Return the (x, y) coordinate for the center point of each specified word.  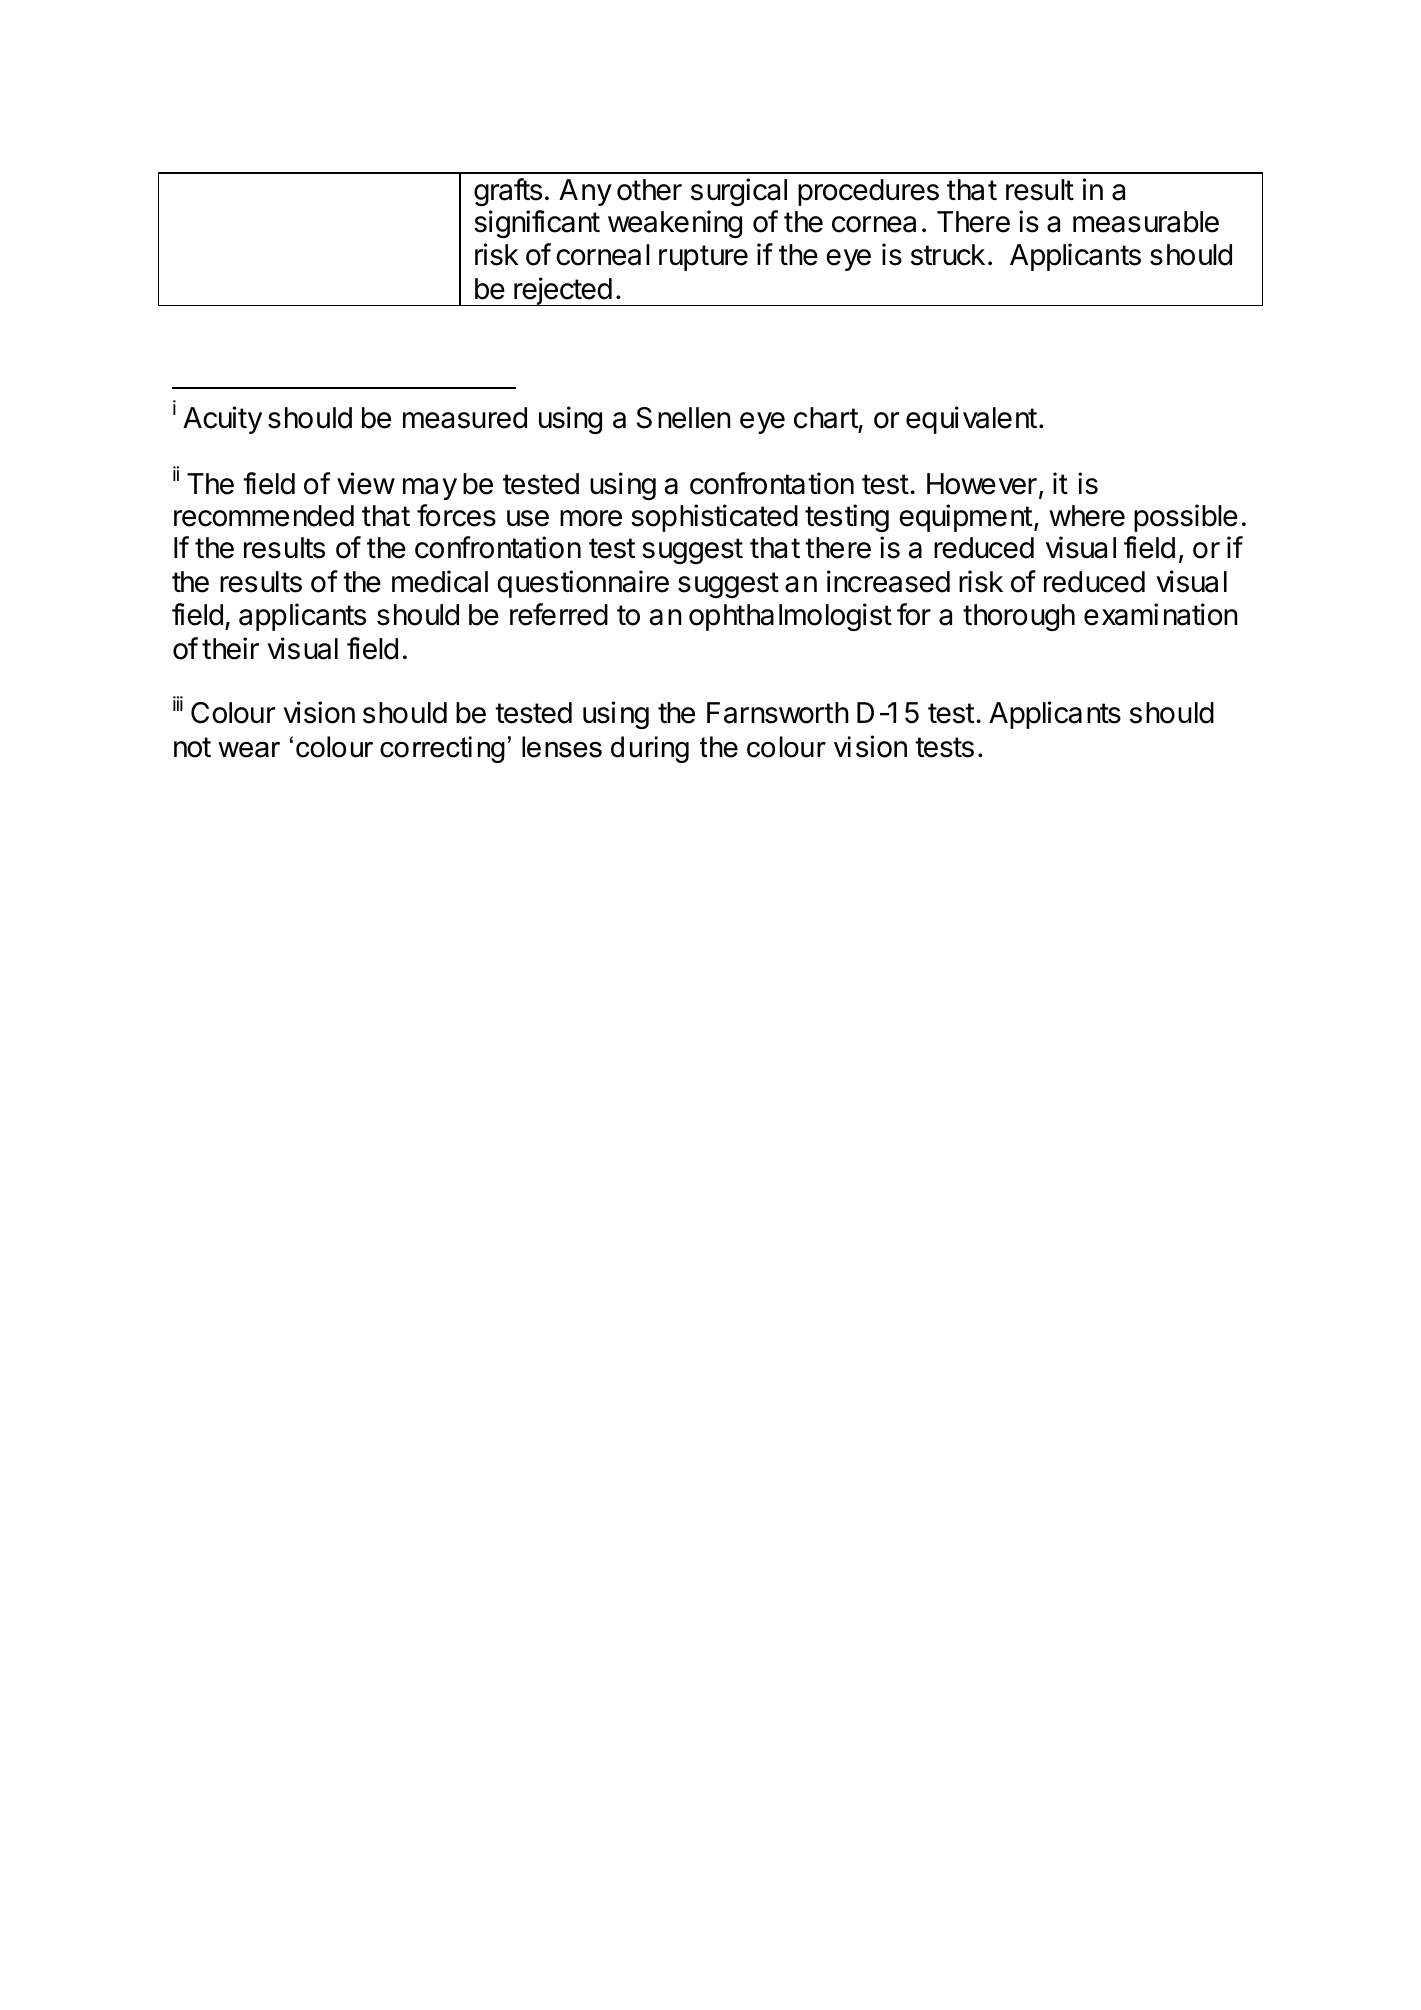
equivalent (971, 420)
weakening (675, 224)
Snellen (684, 418)
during (650, 749)
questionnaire (583, 584)
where (1087, 516)
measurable (1146, 222)
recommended (264, 516)
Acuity (222, 420)
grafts (508, 192)
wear (249, 750)
